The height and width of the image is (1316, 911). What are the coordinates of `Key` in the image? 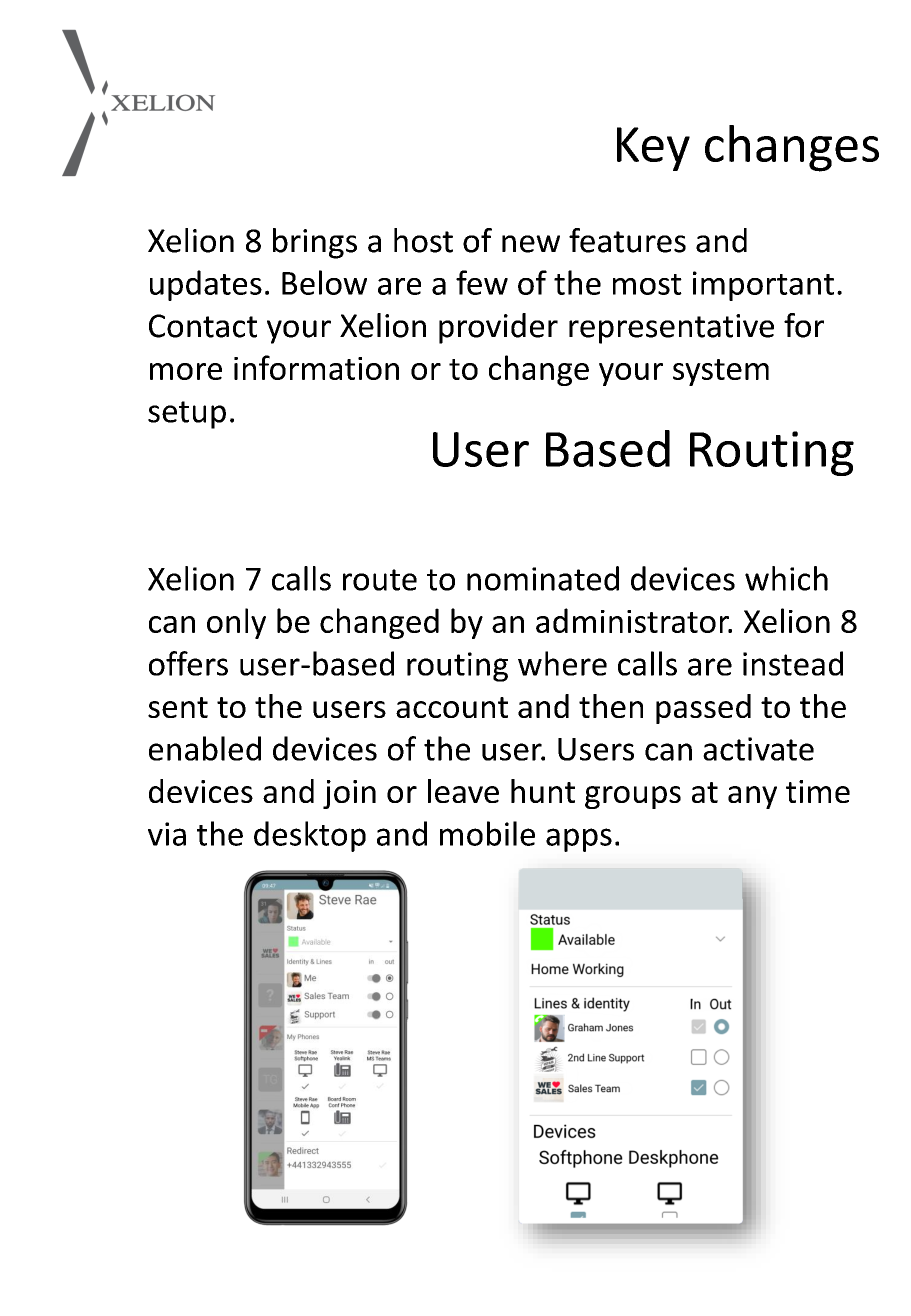 It's located at (653, 149).
